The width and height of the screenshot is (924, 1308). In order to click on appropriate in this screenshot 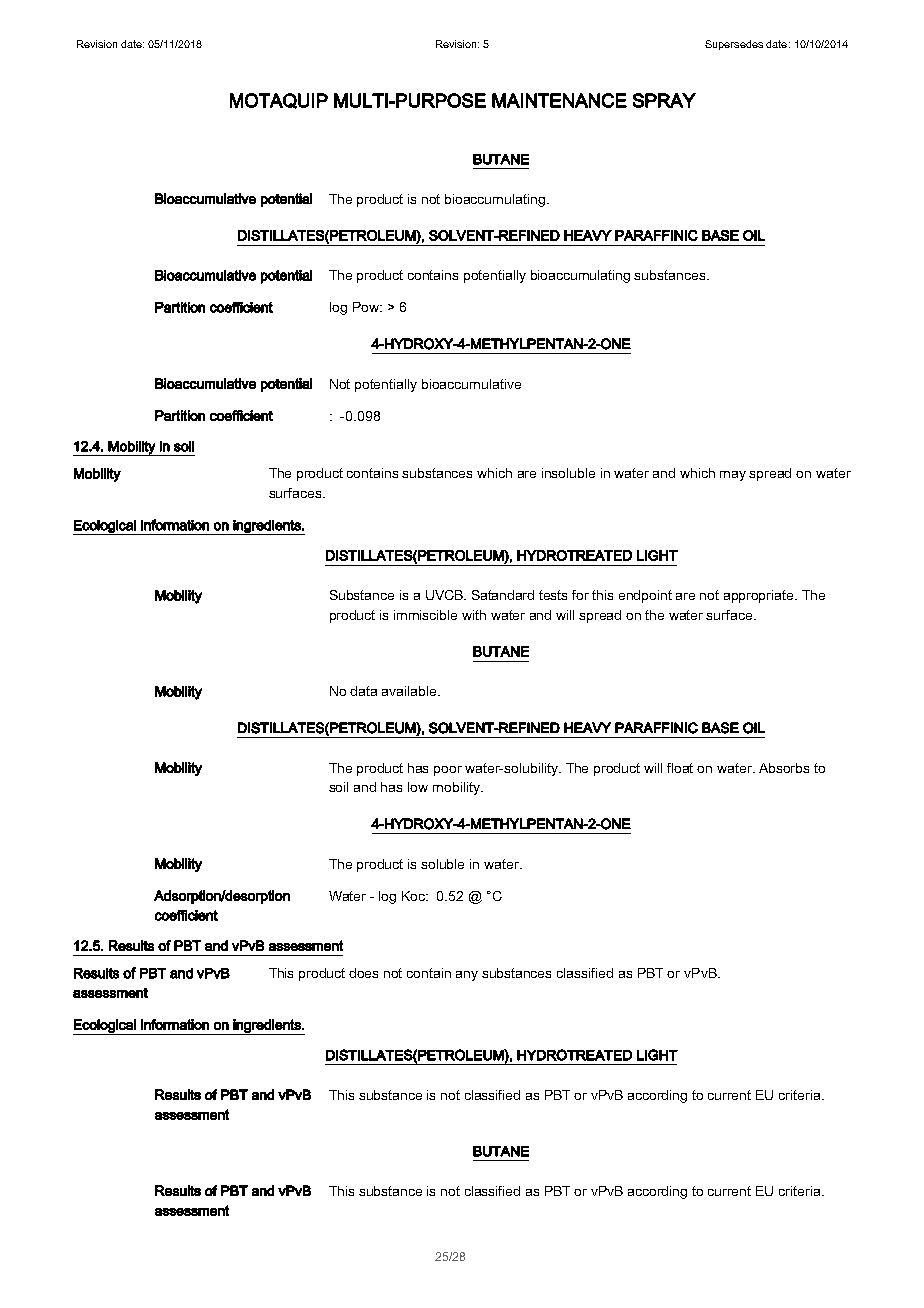, I will do `click(760, 596)`.
